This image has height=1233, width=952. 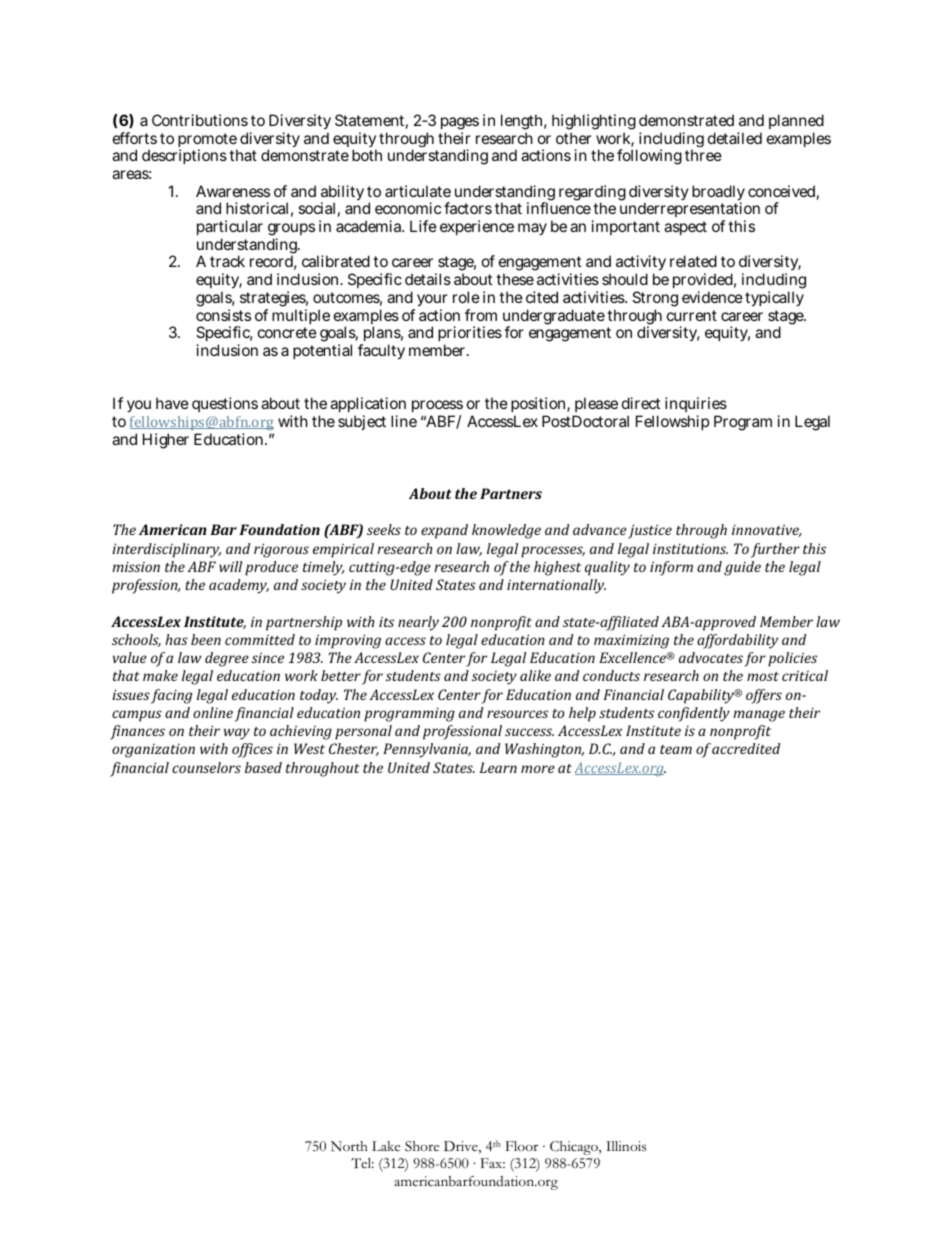 I want to click on expand, so click(x=444, y=531).
